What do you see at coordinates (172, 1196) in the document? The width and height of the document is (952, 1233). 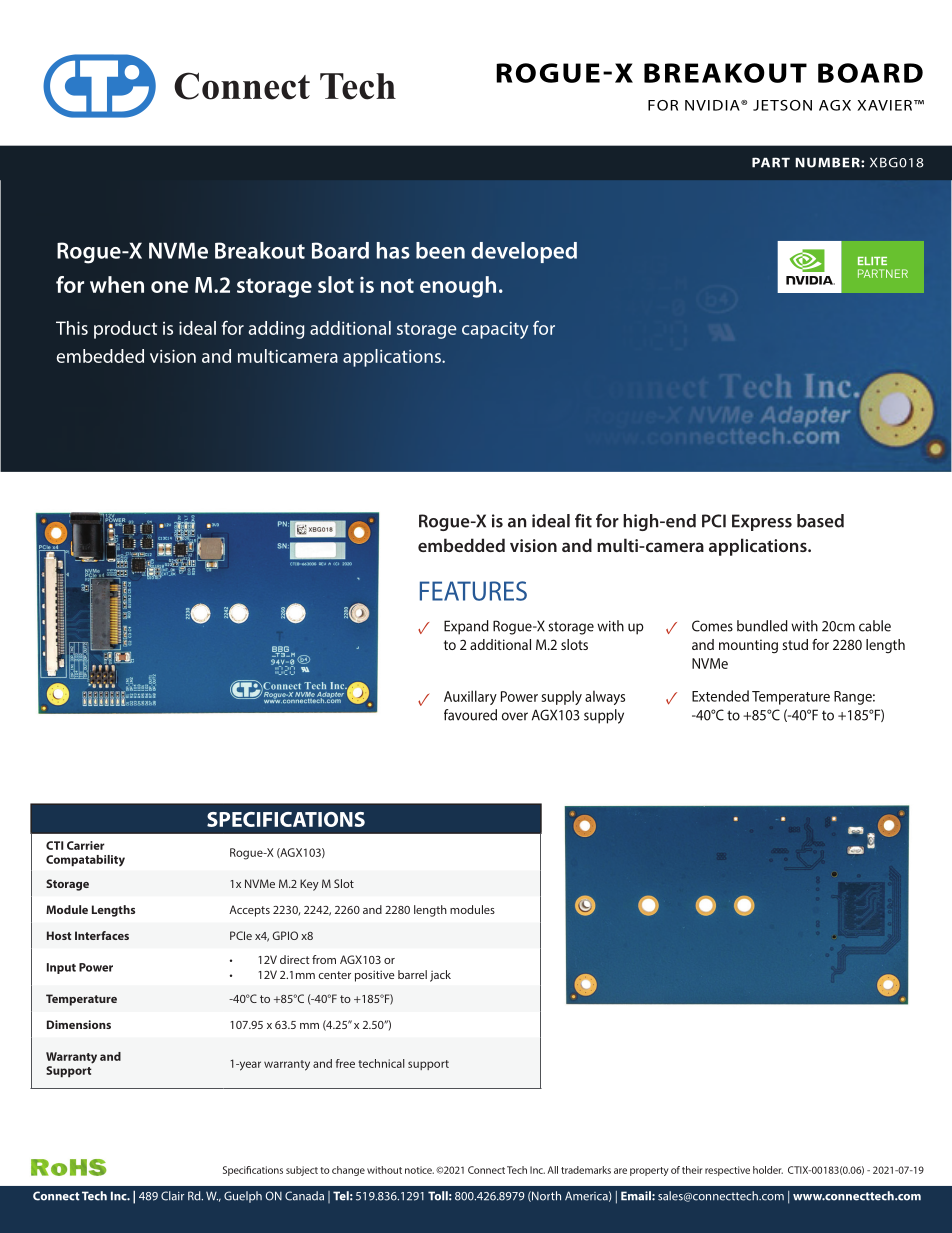 I see `Clair` at bounding box center [172, 1196].
